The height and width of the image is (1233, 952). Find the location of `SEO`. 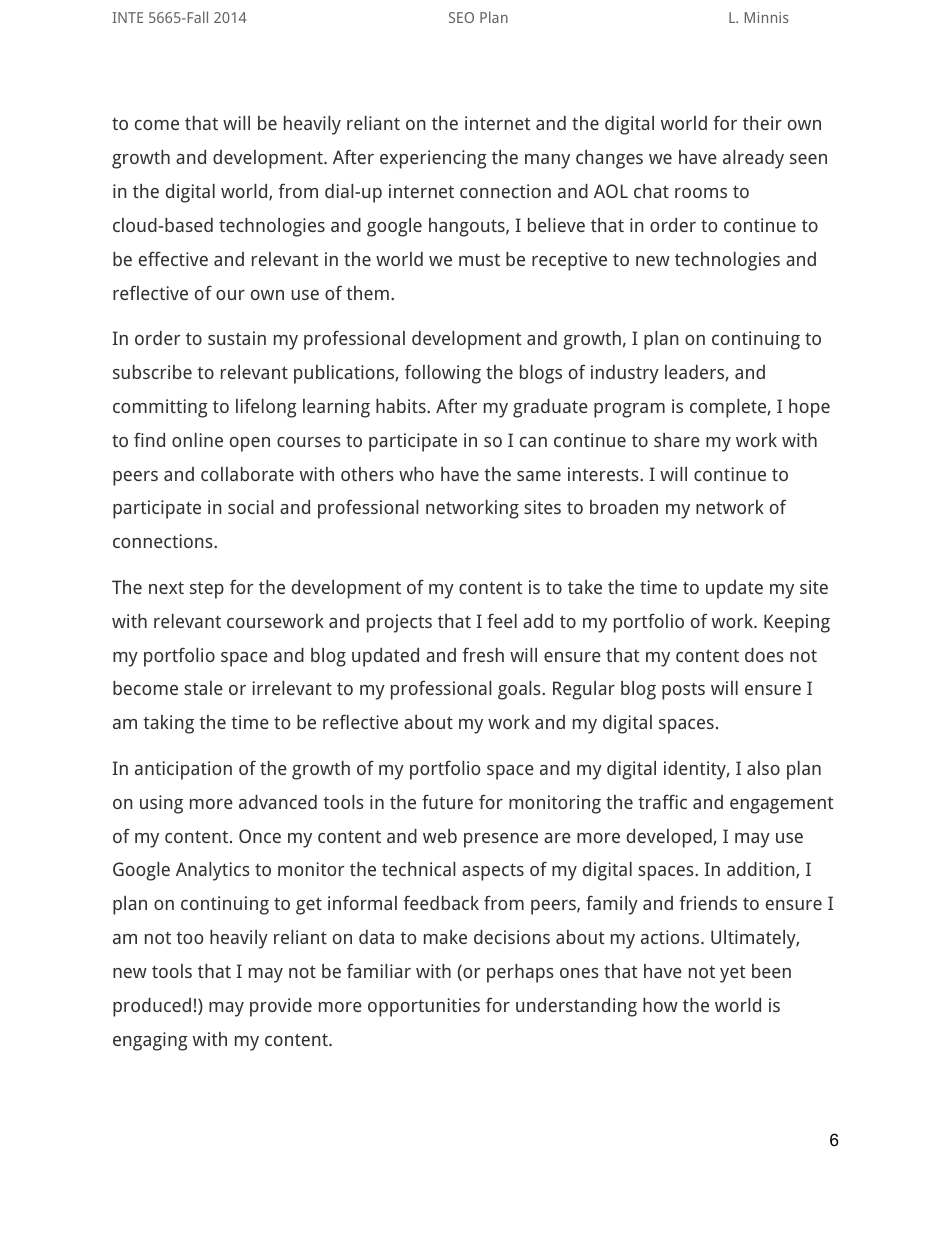

SEO is located at coordinates (461, 17).
